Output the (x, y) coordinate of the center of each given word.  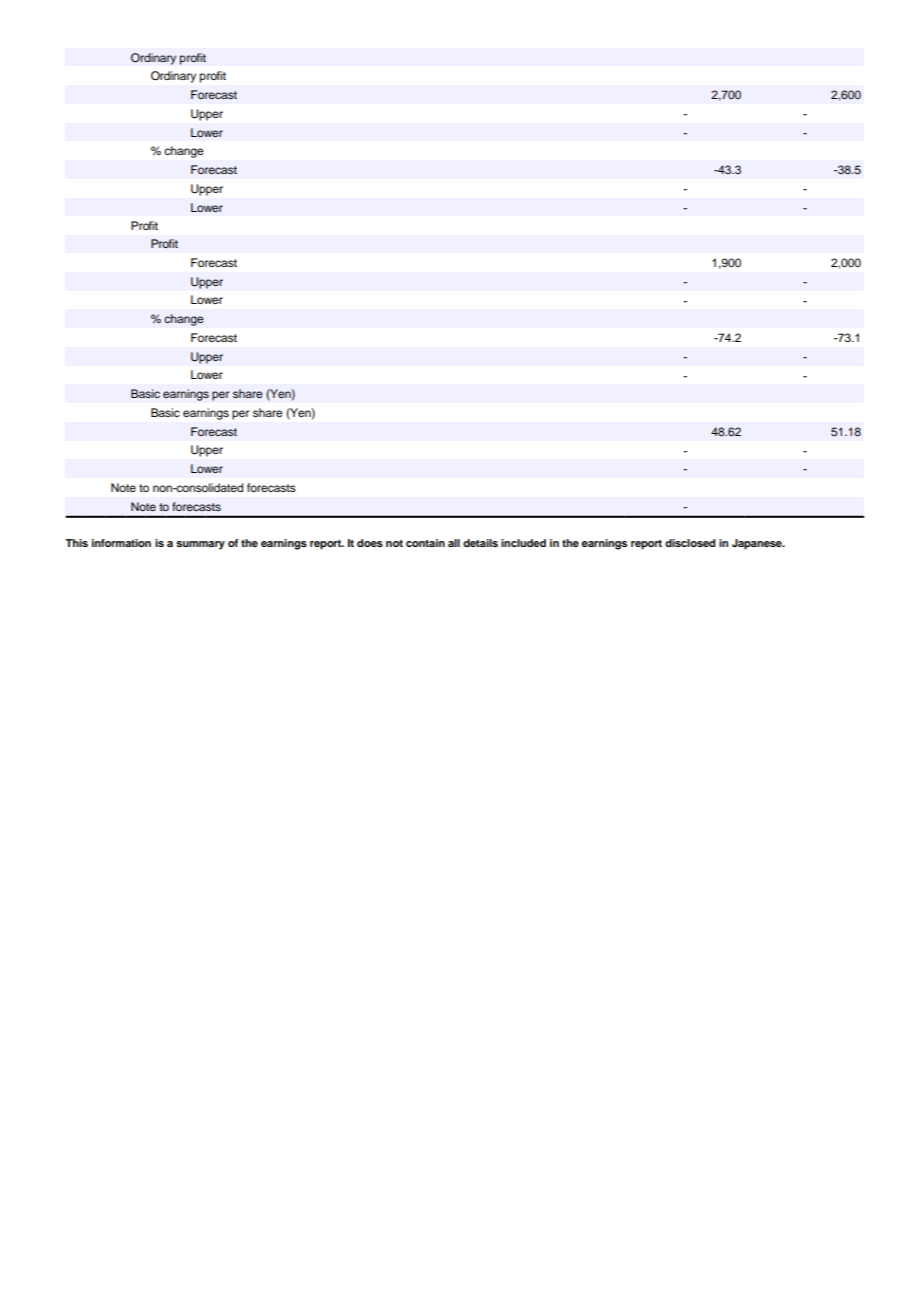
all (454, 543)
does (370, 543)
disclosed (690, 543)
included (523, 543)
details (480, 543)
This (76, 543)
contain (425, 543)
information (121, 543)
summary (200, 545)
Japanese (758, 544)
